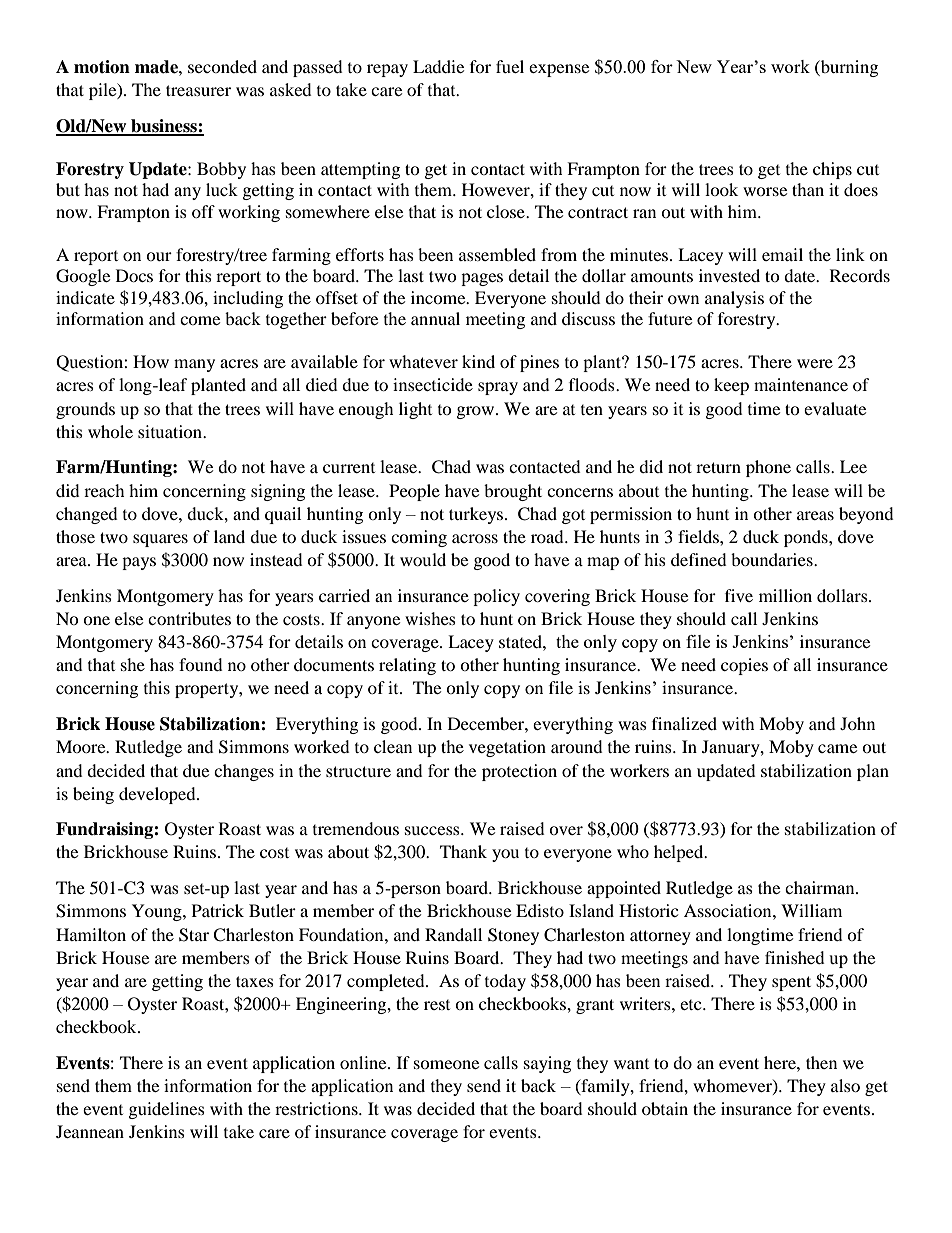 The height and width of the screenshot is (1233, 952). I want to click on pays, so click(139, 563).
